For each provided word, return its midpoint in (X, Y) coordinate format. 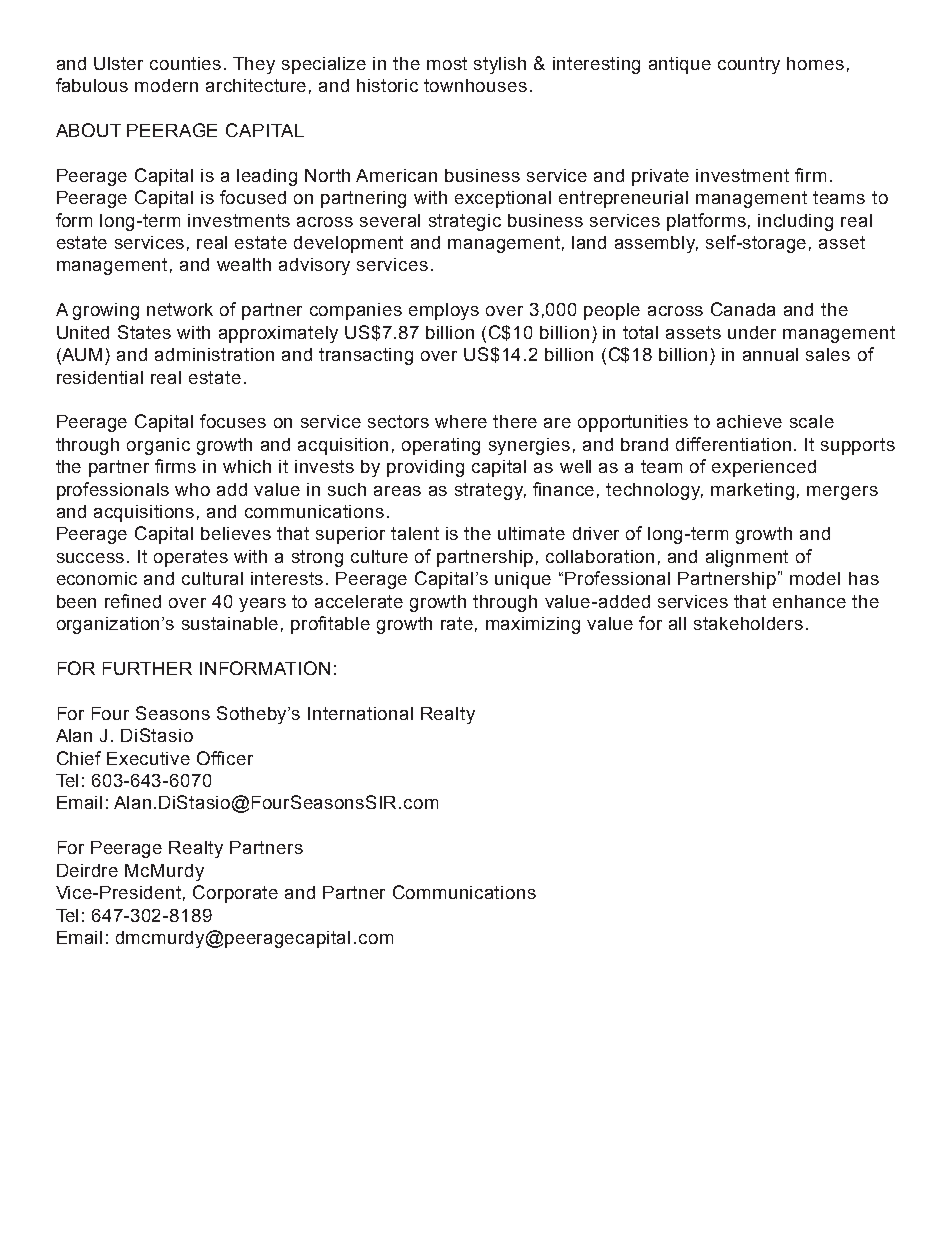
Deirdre (87, 870)
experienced (764, 468)
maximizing (533, 625)
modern (166, 85)
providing (425, 468)
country (749, 65)
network (180, 309)
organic (158, 446)
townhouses (475, 85)
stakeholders (748, 623)
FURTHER (147, 668)
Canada (743, 309)
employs (444, 311)
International (360, 713)
